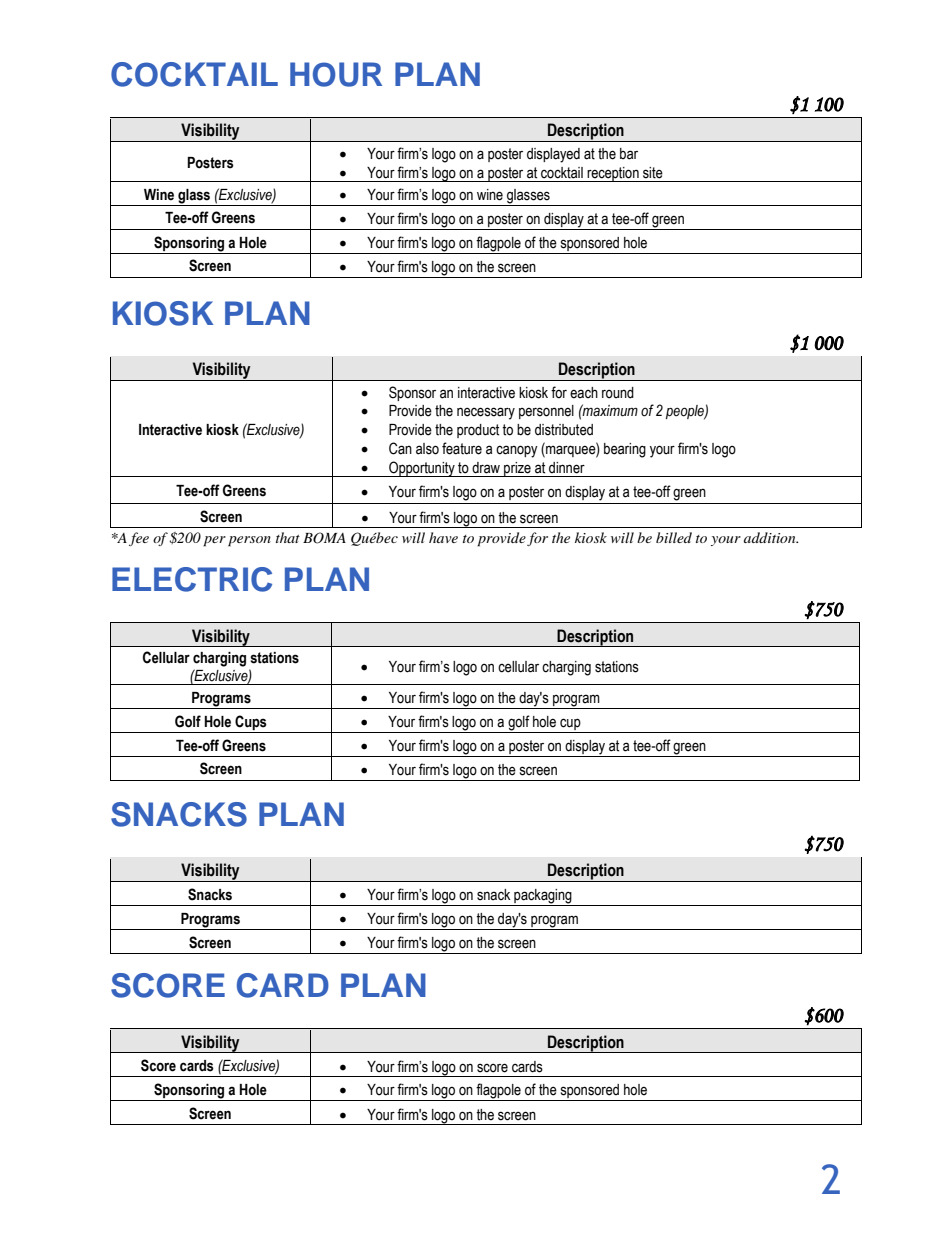  Describe the element at coordinates (543, 897) in the screenshot. I see `packaging` at that location.
